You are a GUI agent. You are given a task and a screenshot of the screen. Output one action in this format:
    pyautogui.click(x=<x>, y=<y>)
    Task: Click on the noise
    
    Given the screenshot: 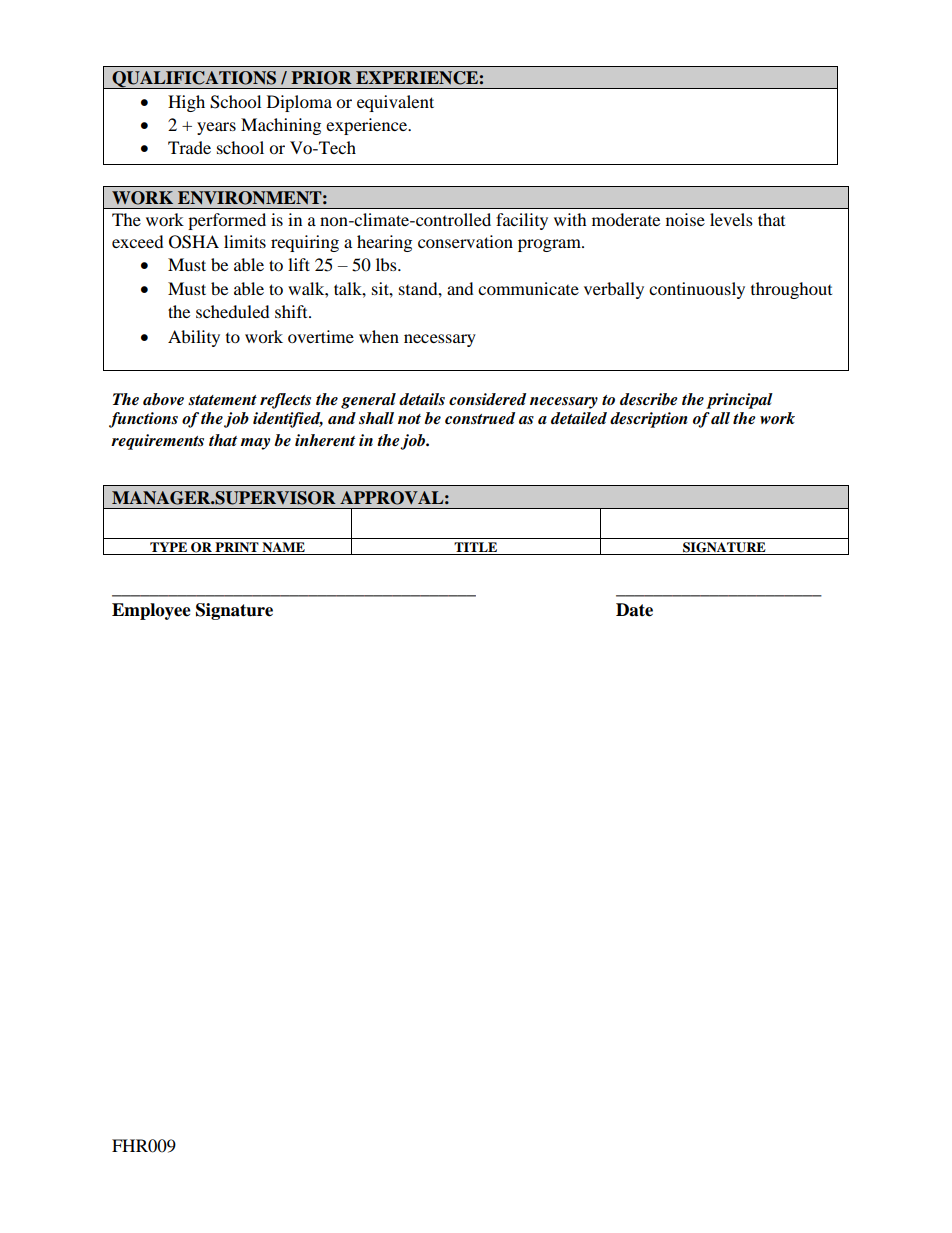 What is the action you would take?
    pyautogui.click(x=685, y=219)
